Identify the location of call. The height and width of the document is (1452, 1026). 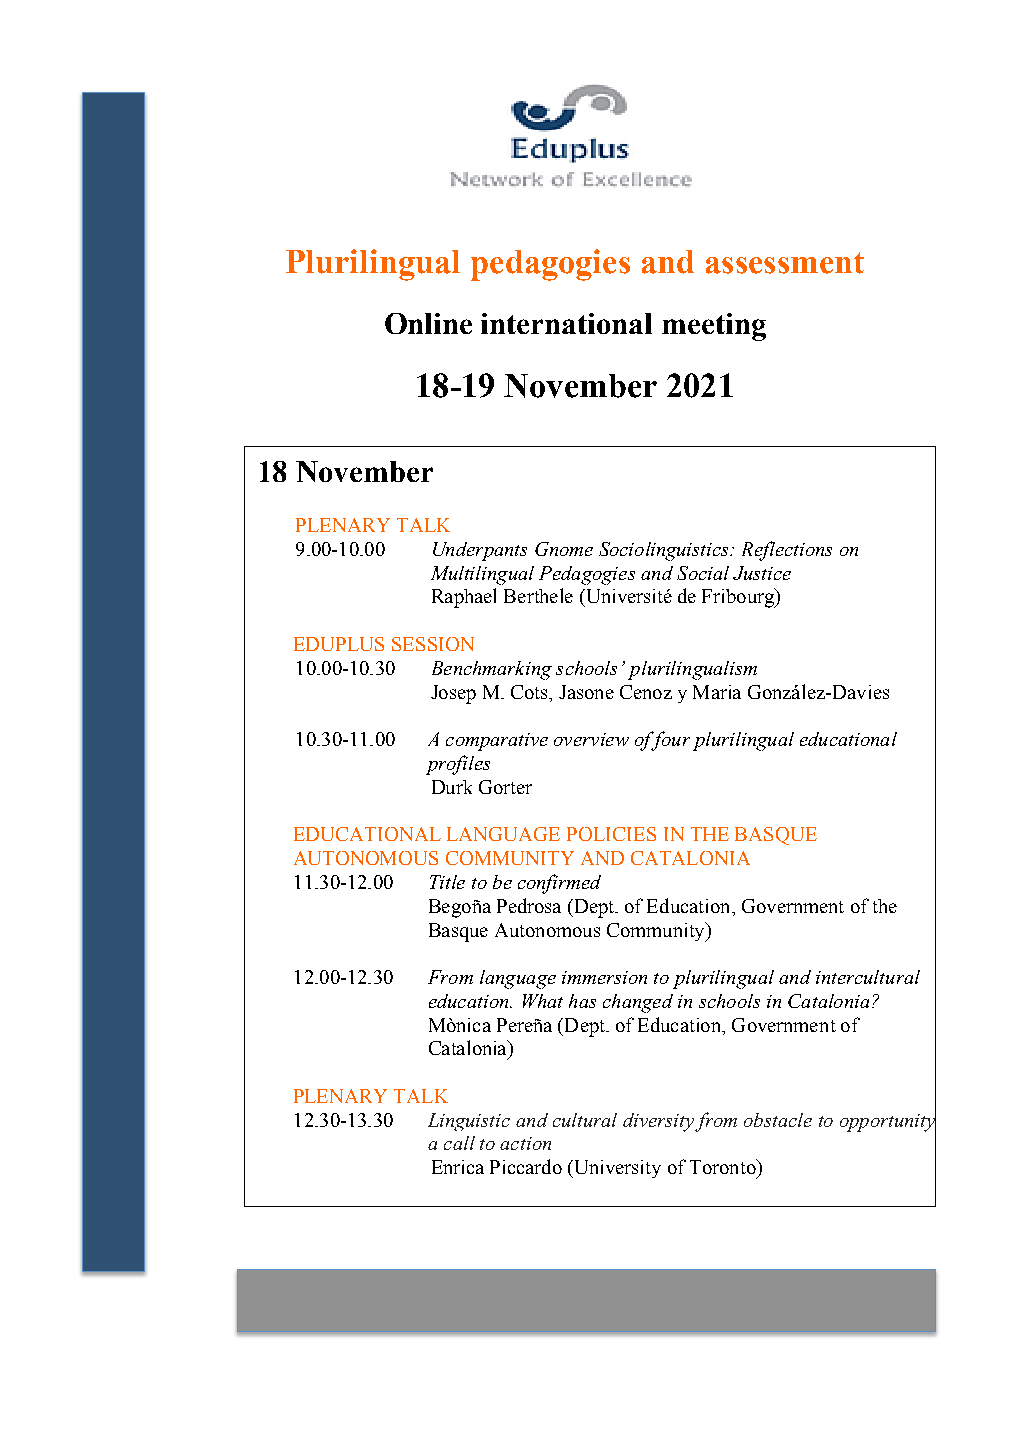
(459, 1143).
